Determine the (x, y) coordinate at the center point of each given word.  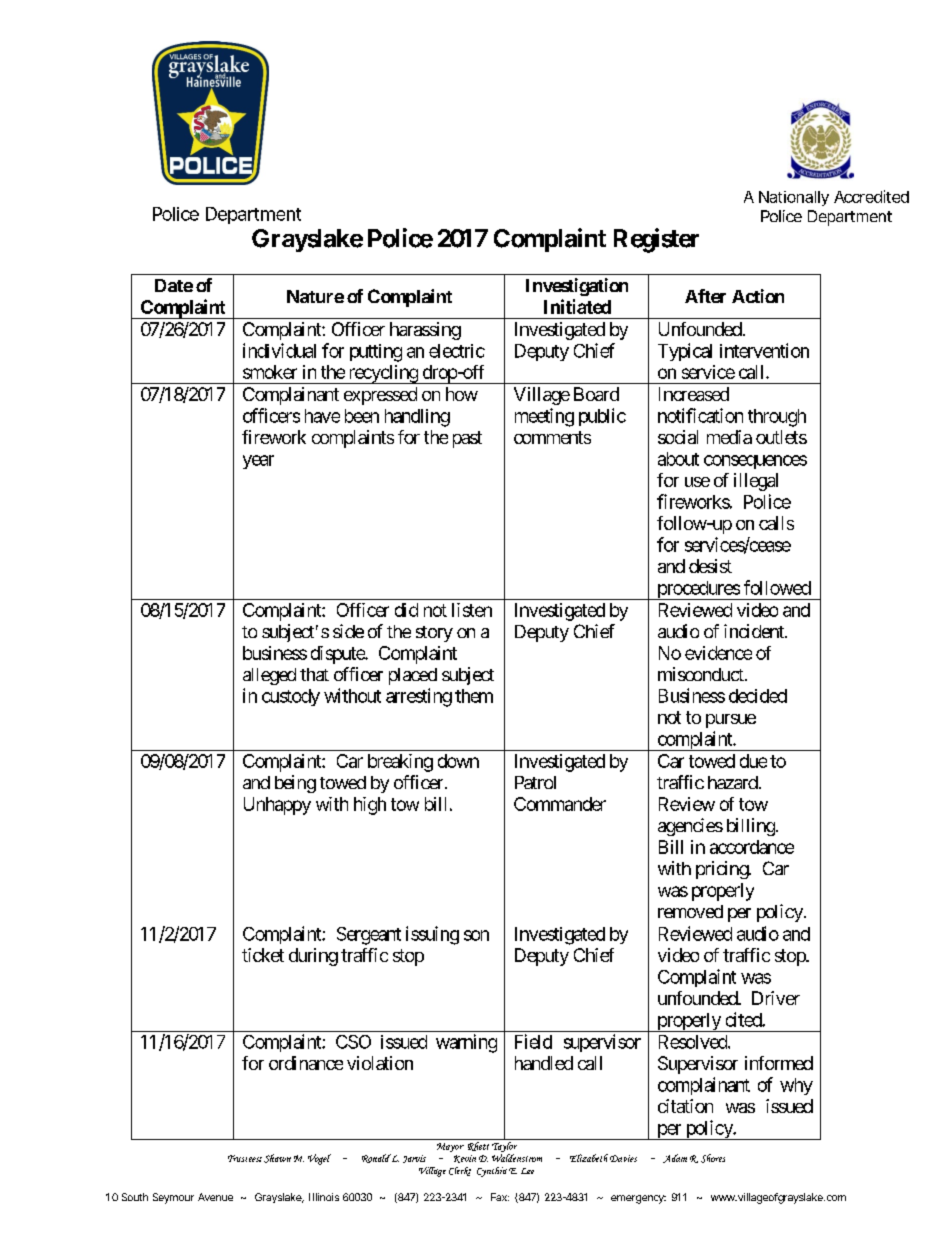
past (467, 439)
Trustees (245, 1158)
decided (758, 696)
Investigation (577, 287)
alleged (269, 676)
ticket (263, 955)
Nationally (794, 198)
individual (279, 350)
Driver (776, 998)
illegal (756, 482)
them (474, 696)
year (258, 462)
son (476, 935)
